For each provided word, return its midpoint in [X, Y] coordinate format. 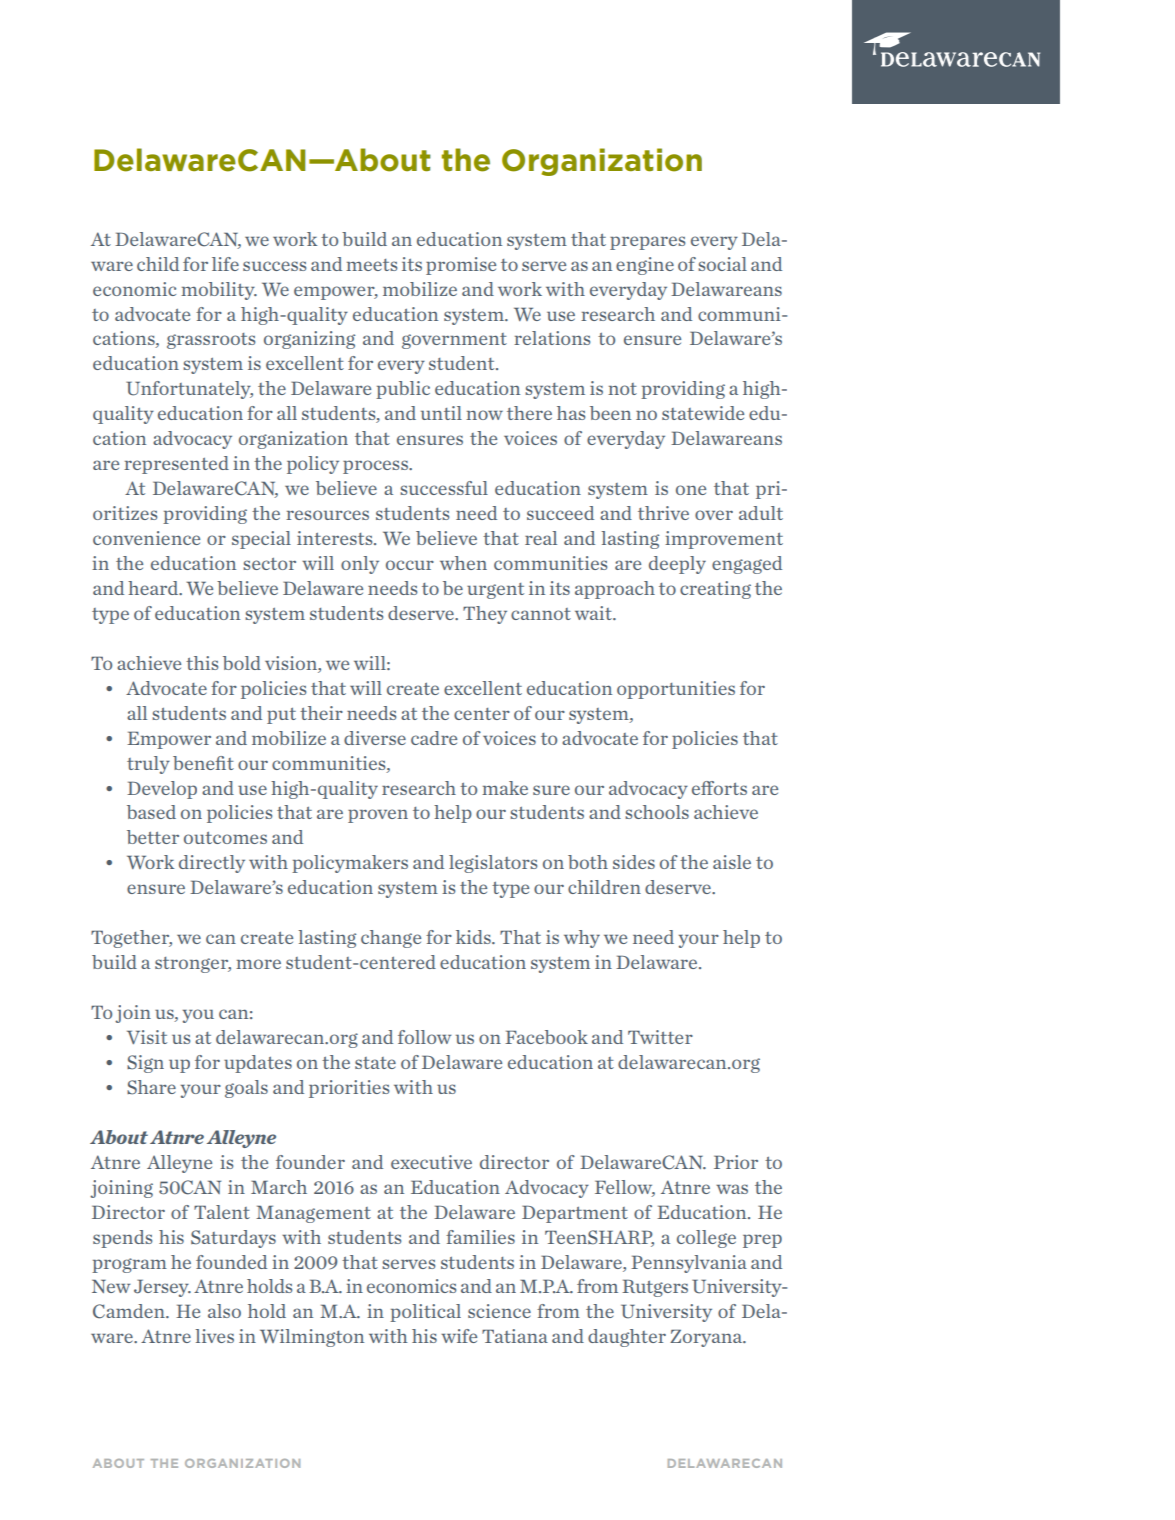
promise [461, 266]
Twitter [660, 1037]
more [258, 964]
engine [645, 266]
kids [474, 937]
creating [715, 590]
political [425, 1313]
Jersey [162, 1288]
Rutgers [655, 1288]
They [485, 615]
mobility [219, 291]
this [202, 663]
